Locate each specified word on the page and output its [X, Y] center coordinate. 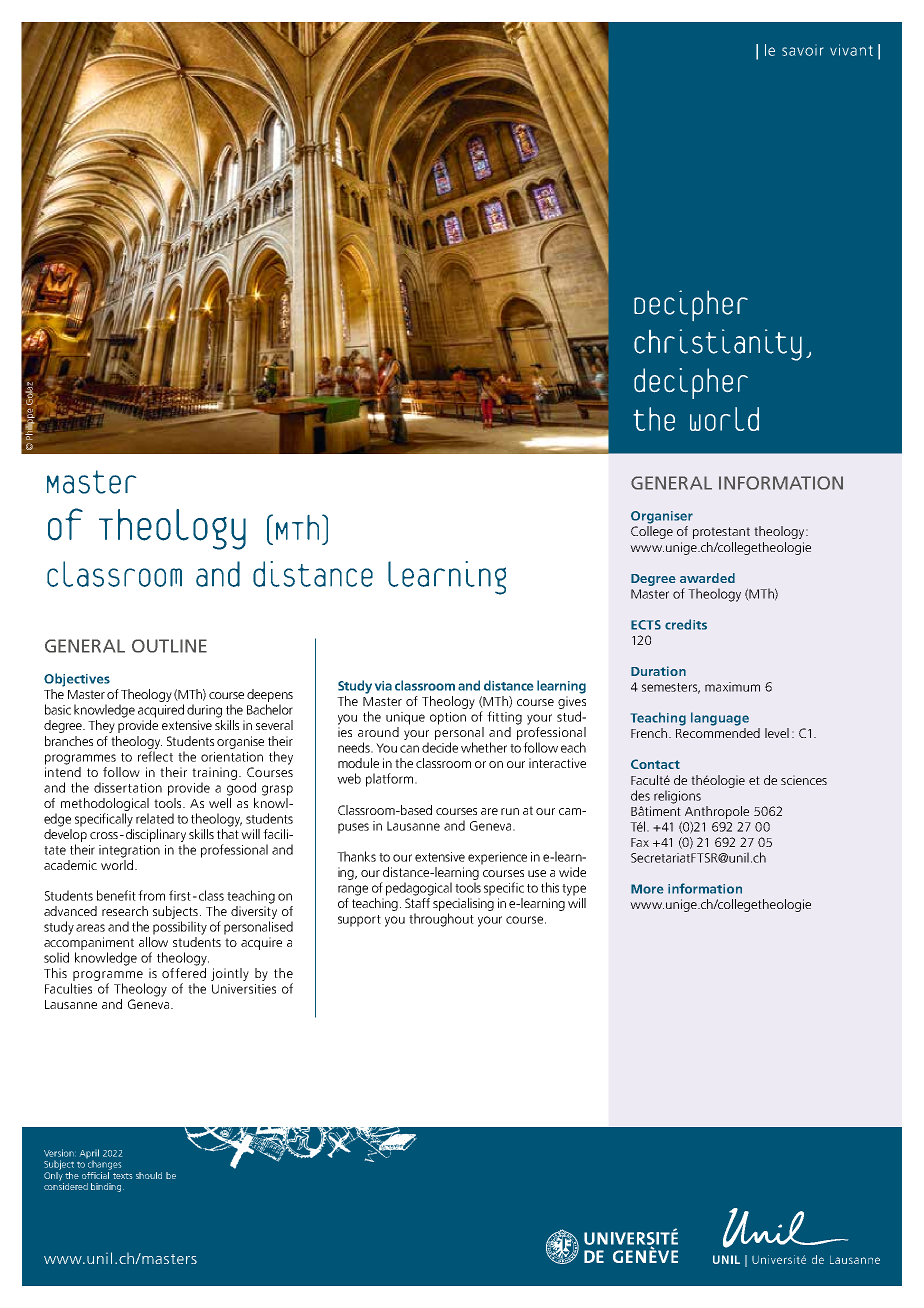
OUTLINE [169, 646]
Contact [655, 764]
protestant [721, 533]
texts [122, 1176]
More [647, 889]
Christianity [718, 345]
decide [440, 747]
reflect [155, 756]
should [149, 1175]
